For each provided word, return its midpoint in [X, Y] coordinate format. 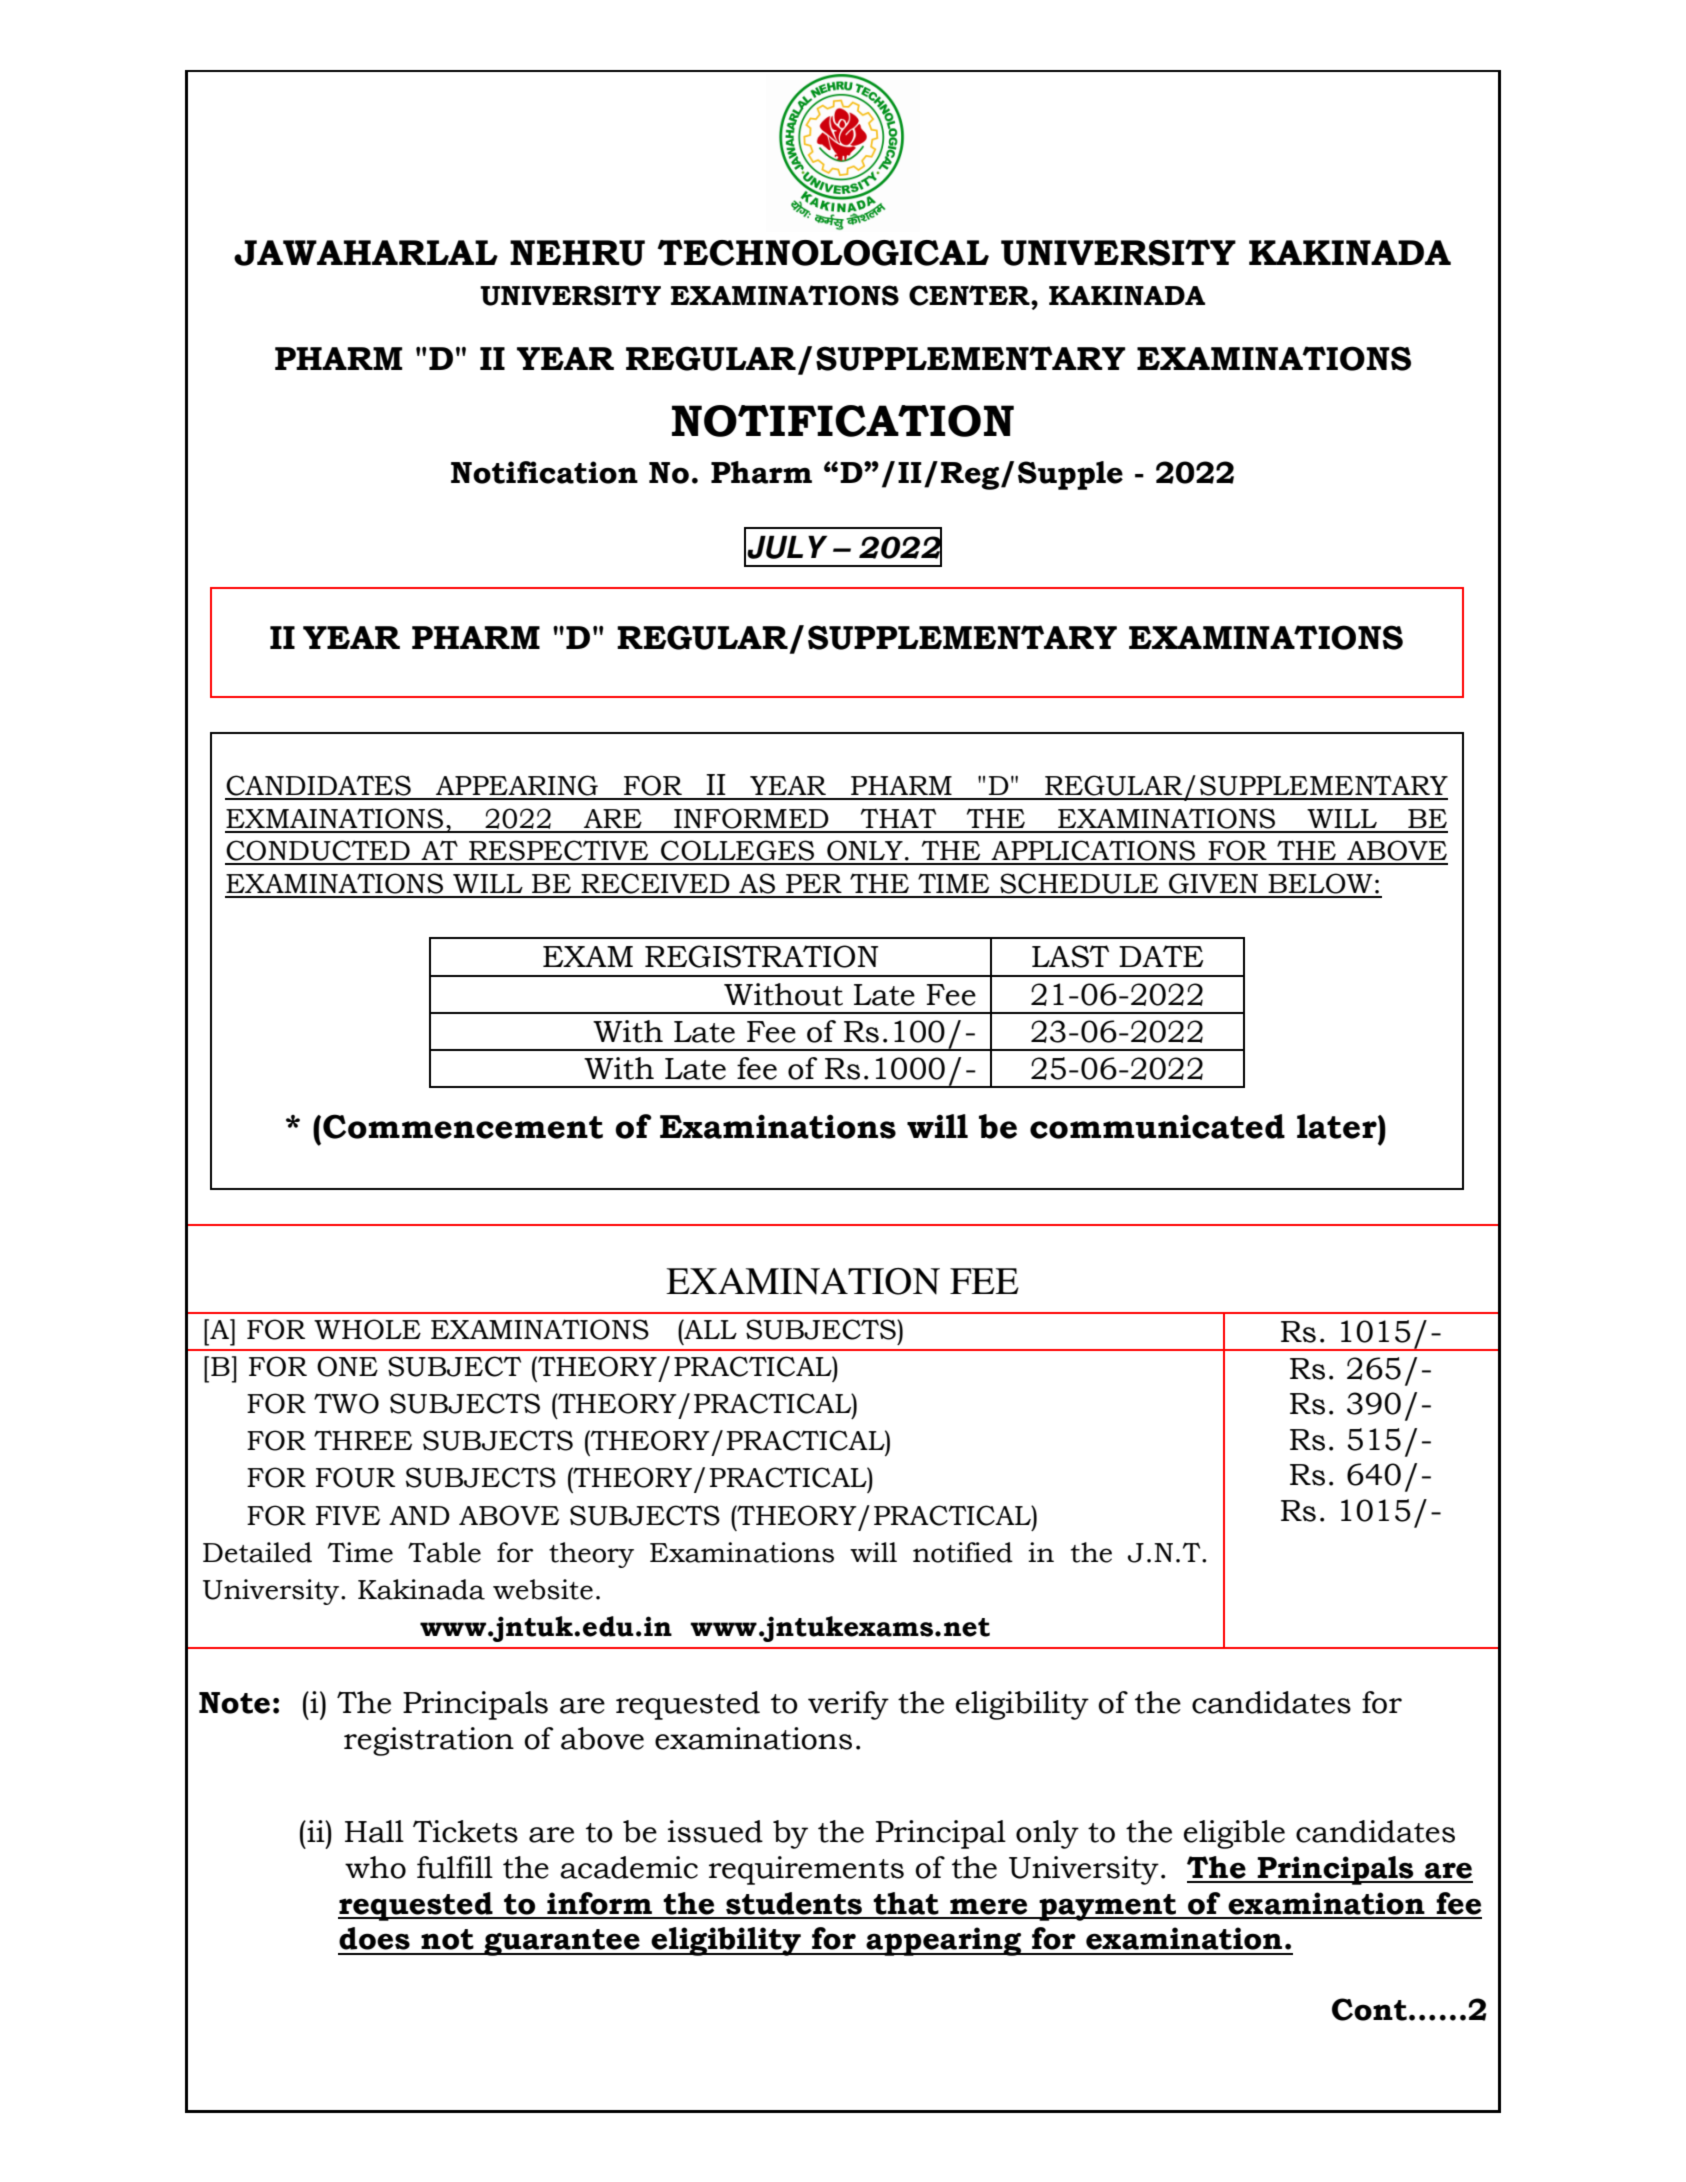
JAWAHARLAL [366, 253]
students [794, 1903]
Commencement [463, 1126]
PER [814, 883]
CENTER [970, 295]
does [374, 1938]
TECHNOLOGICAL [823, 253]
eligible [1234, 1834]
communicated [1157, 1126]
